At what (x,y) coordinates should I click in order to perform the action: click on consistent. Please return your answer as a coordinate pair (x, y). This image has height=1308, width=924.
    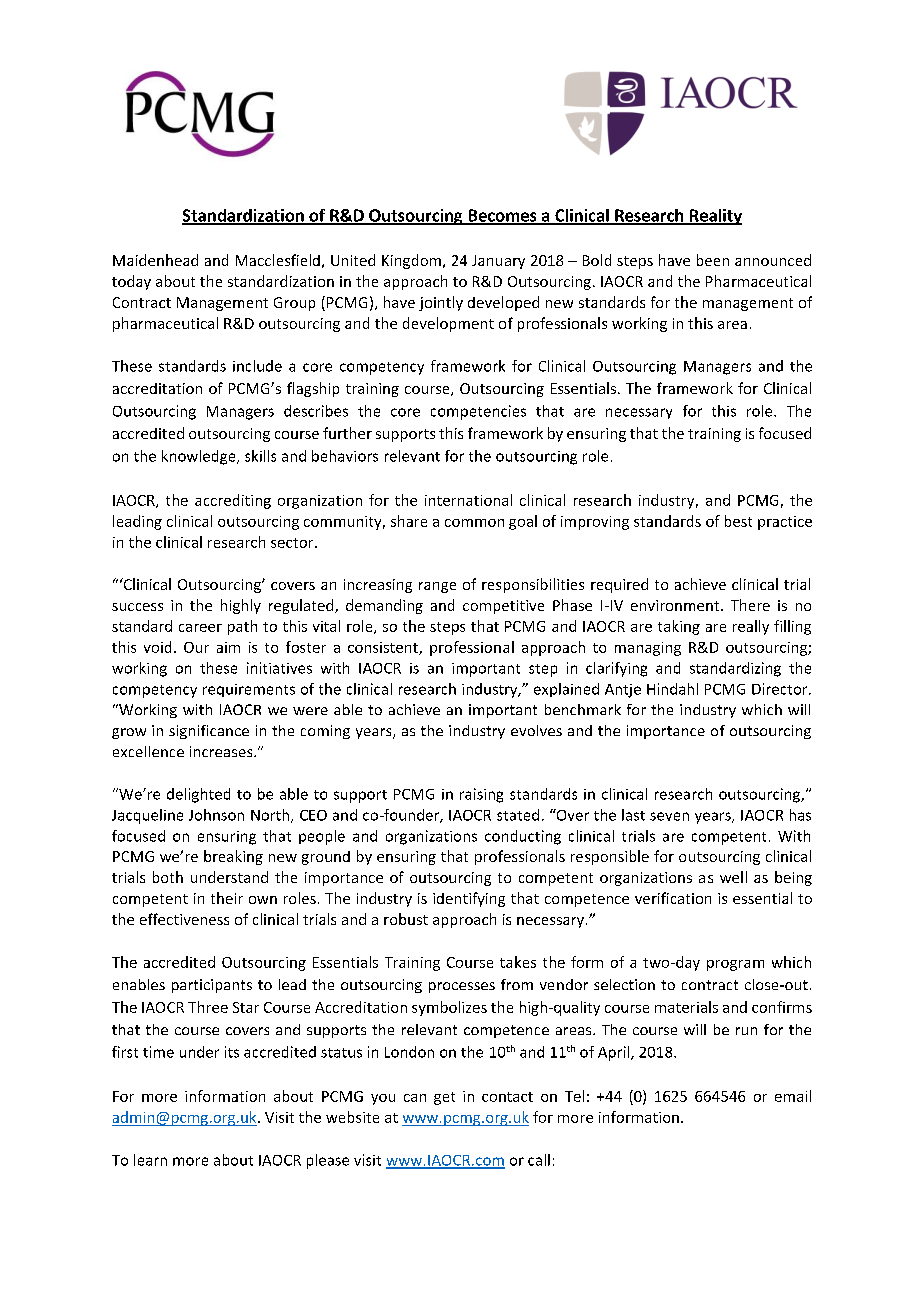
    Looking at the image, I should click on (384, 648).
